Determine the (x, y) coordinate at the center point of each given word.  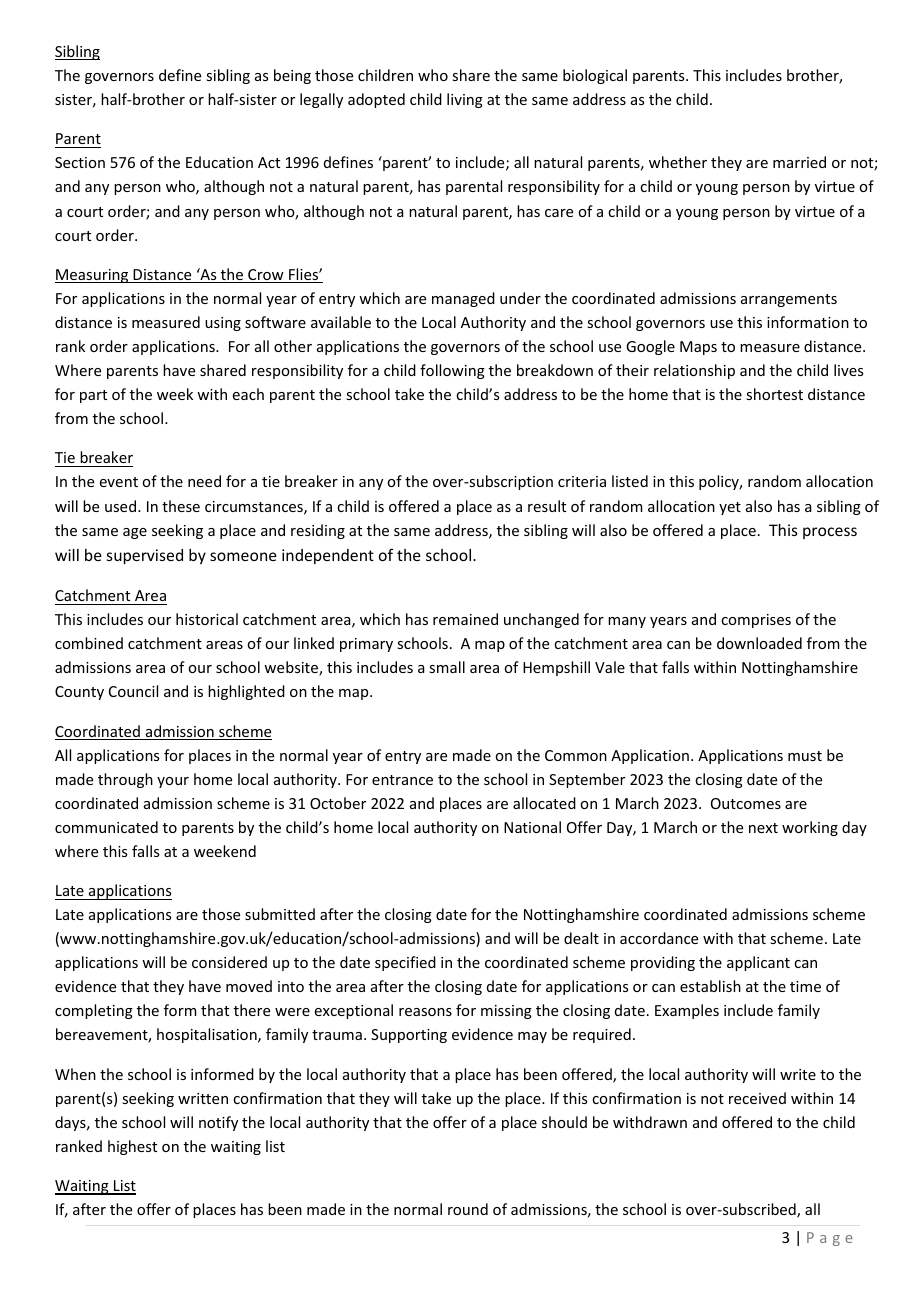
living (465, 100)
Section (80, 162)
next (763, 828)
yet (730, 508)
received (757, 1098)
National (532, 827)
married (799, 162)
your (173, 782)
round (468, 1209)
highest (132, 1147)
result (547, 506)
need (204, 481)
